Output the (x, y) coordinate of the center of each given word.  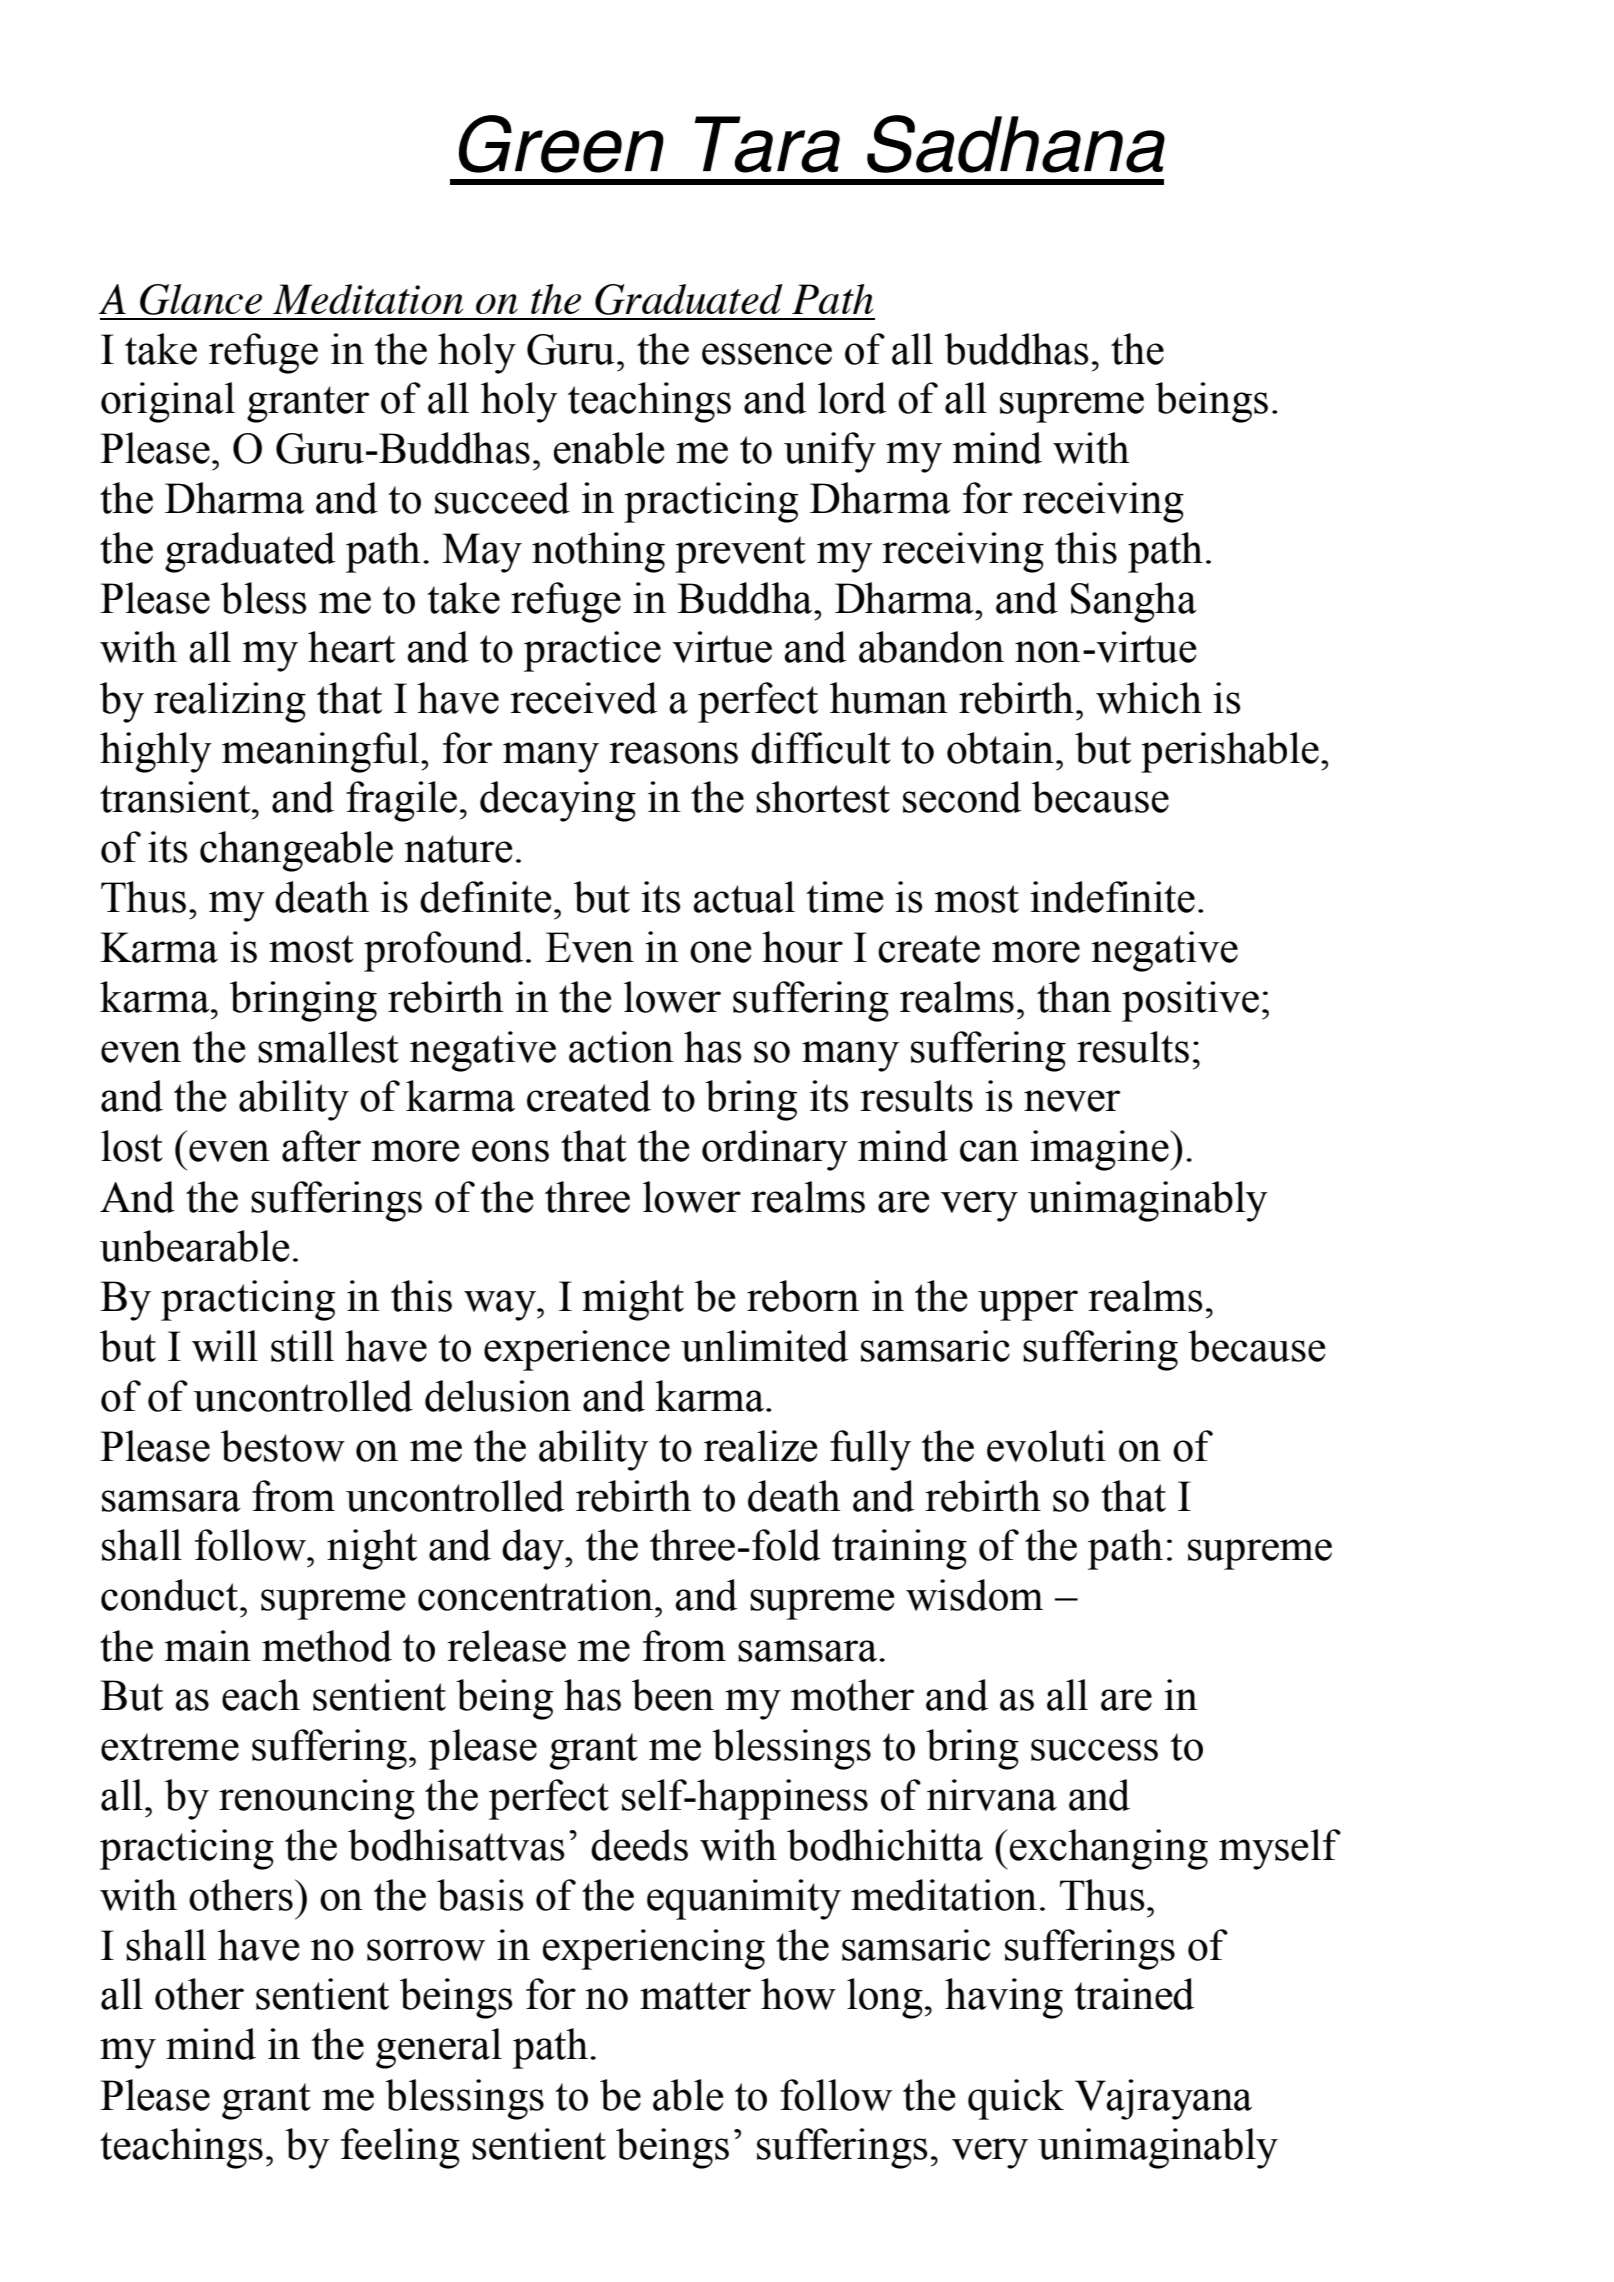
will (225, 1346)
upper (1028, 1305)
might (633, 1300)
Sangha (1134, 602)
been (673, 1695)
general (439, 2048)
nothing (598, 552)
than (1074, 997)
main (208, 1646)
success (1094, 1750)
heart (351, 647)
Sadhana (1016, 144)
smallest (328, 1047)
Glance (201, 299)
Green (561, 144)
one (720, 952)
